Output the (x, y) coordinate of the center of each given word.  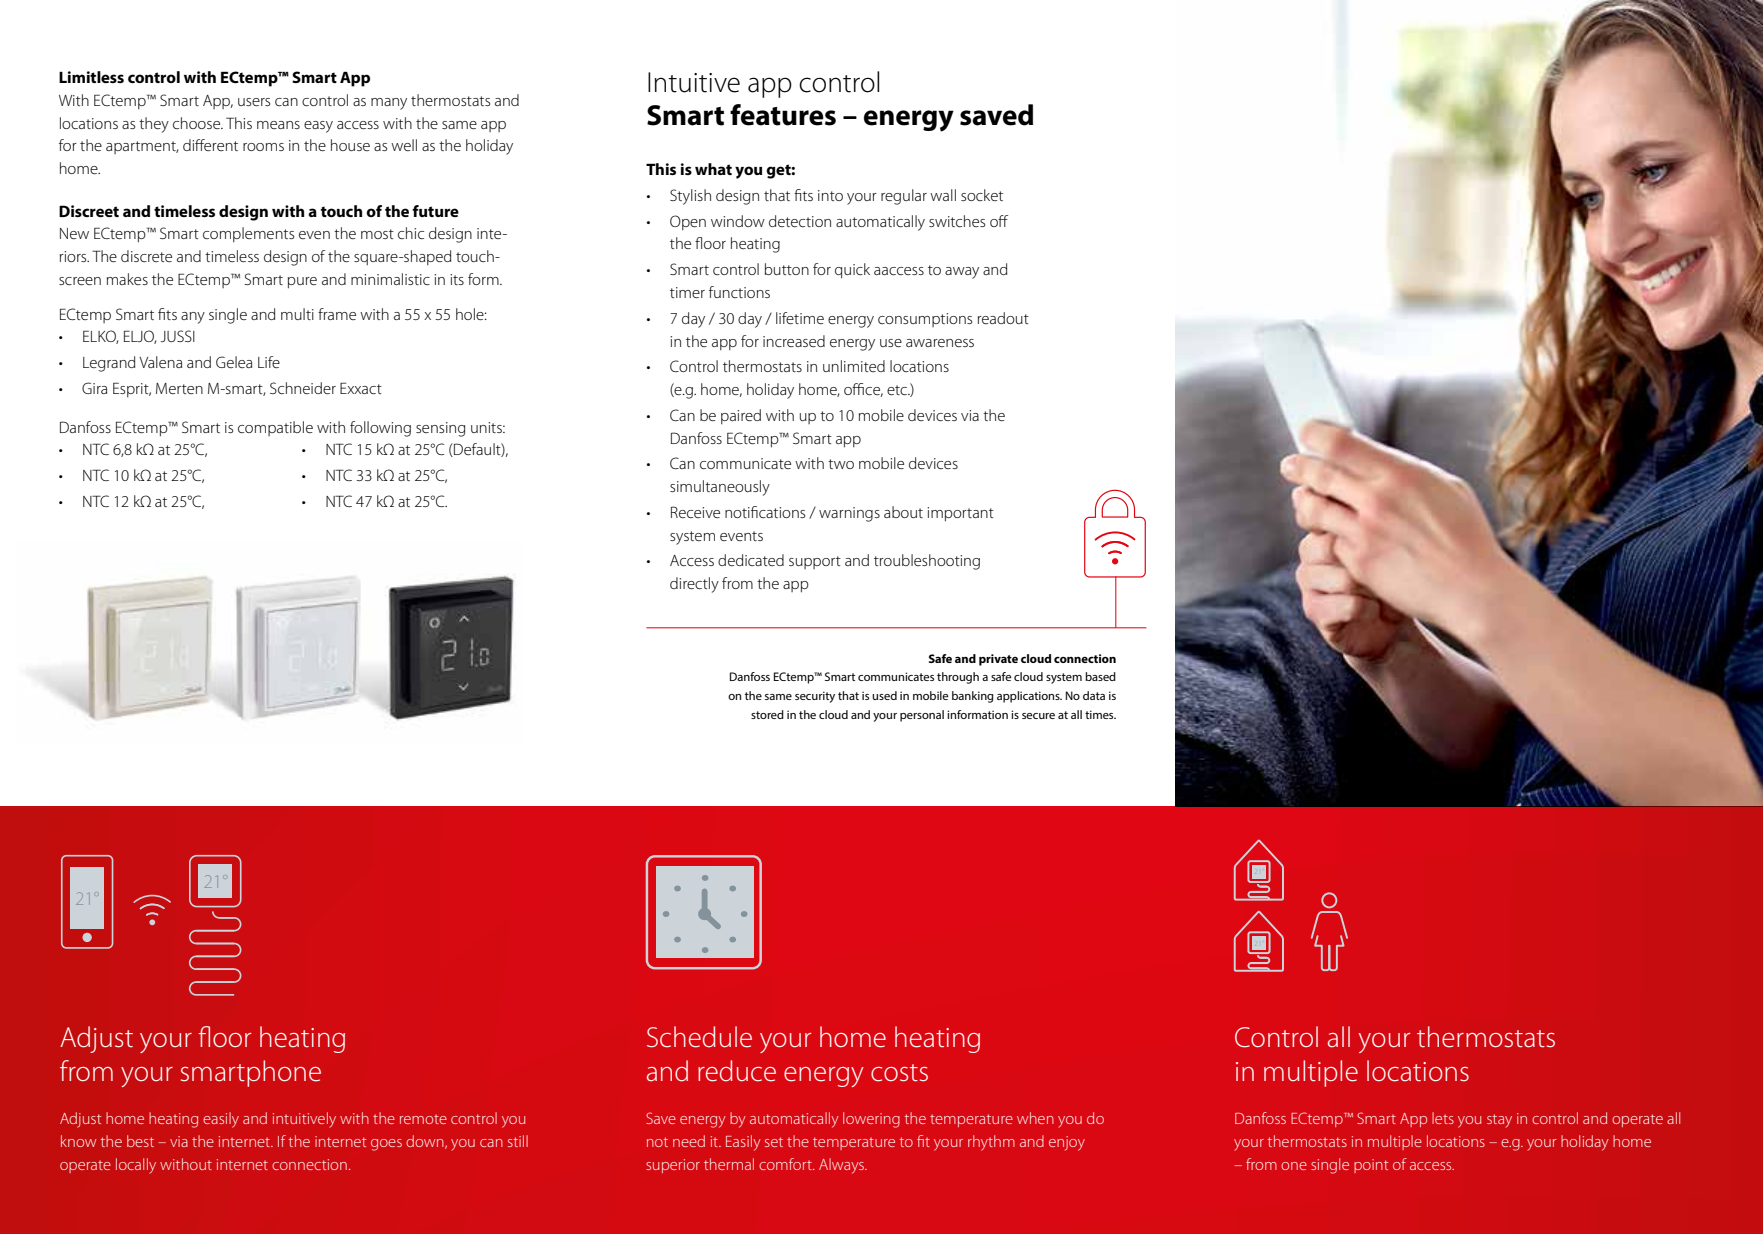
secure (1038, 716)
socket (982, 195)
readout (1003, 318)
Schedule (699, 1037)
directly (694, 585)
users (254, 102)
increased (794, 341)
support (815, 562)
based (1100, 676)
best (140, 1141)
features (783, 115)
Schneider (303, 388)
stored (767, 714)
